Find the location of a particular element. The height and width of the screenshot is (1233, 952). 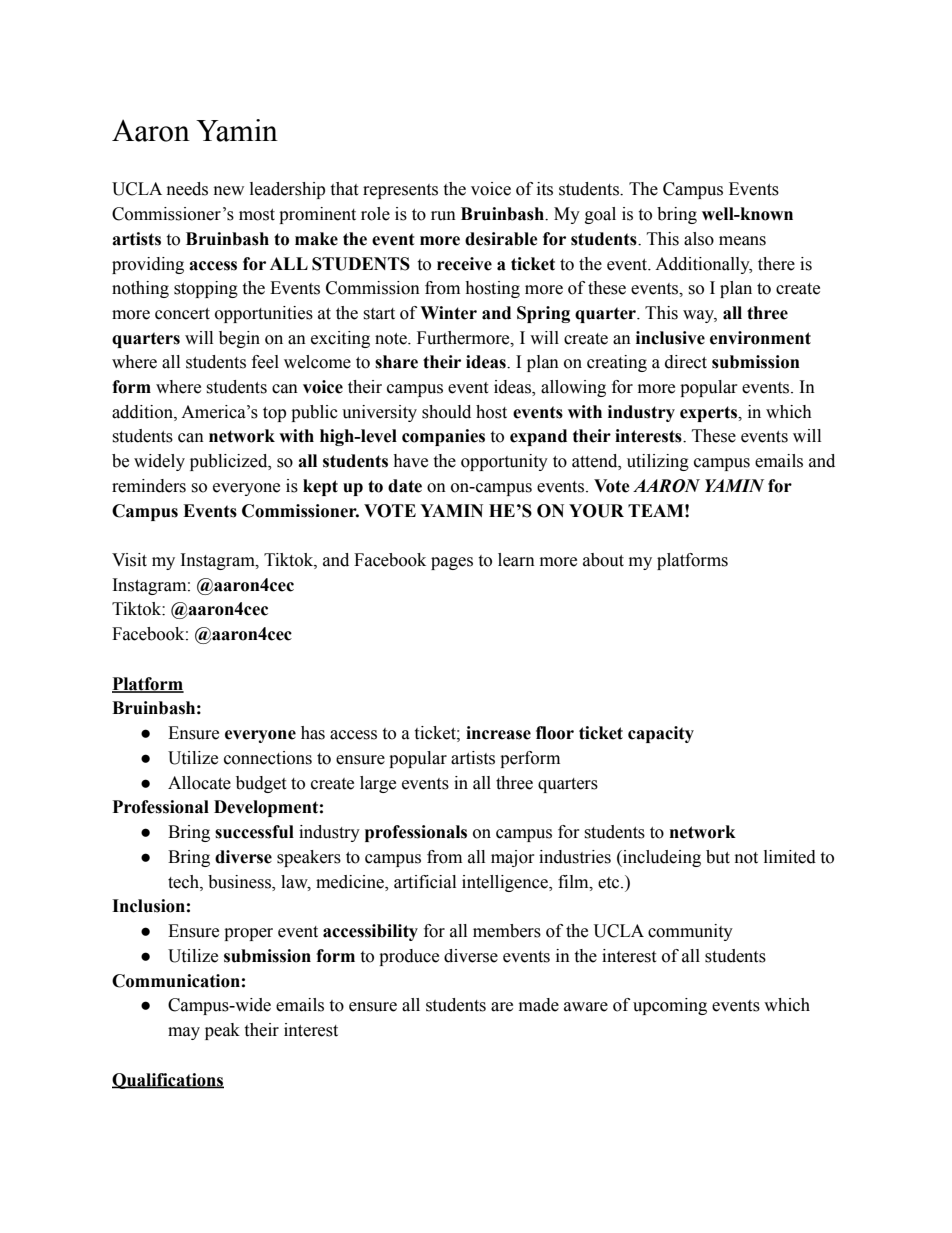

may is located at coordinates (184, 1033).
